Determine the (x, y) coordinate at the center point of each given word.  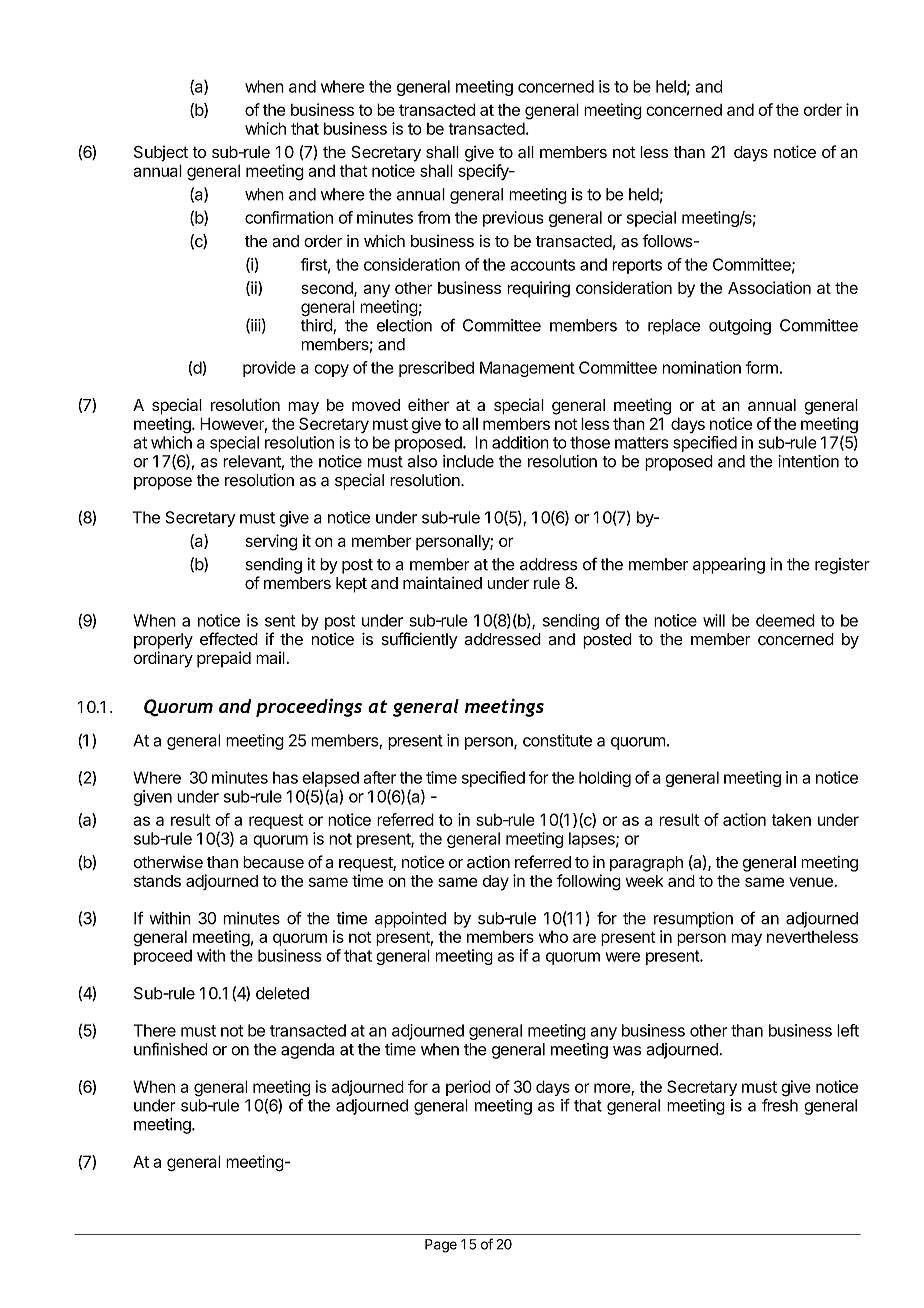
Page (441, 1246)
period (468, 1088)
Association (769, 287)
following (589, 882)
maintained (442, 582)
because (273, 862)
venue (811, 882)
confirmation (289, 217)
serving (271, 542)
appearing (729, 566)
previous (513, 219)
